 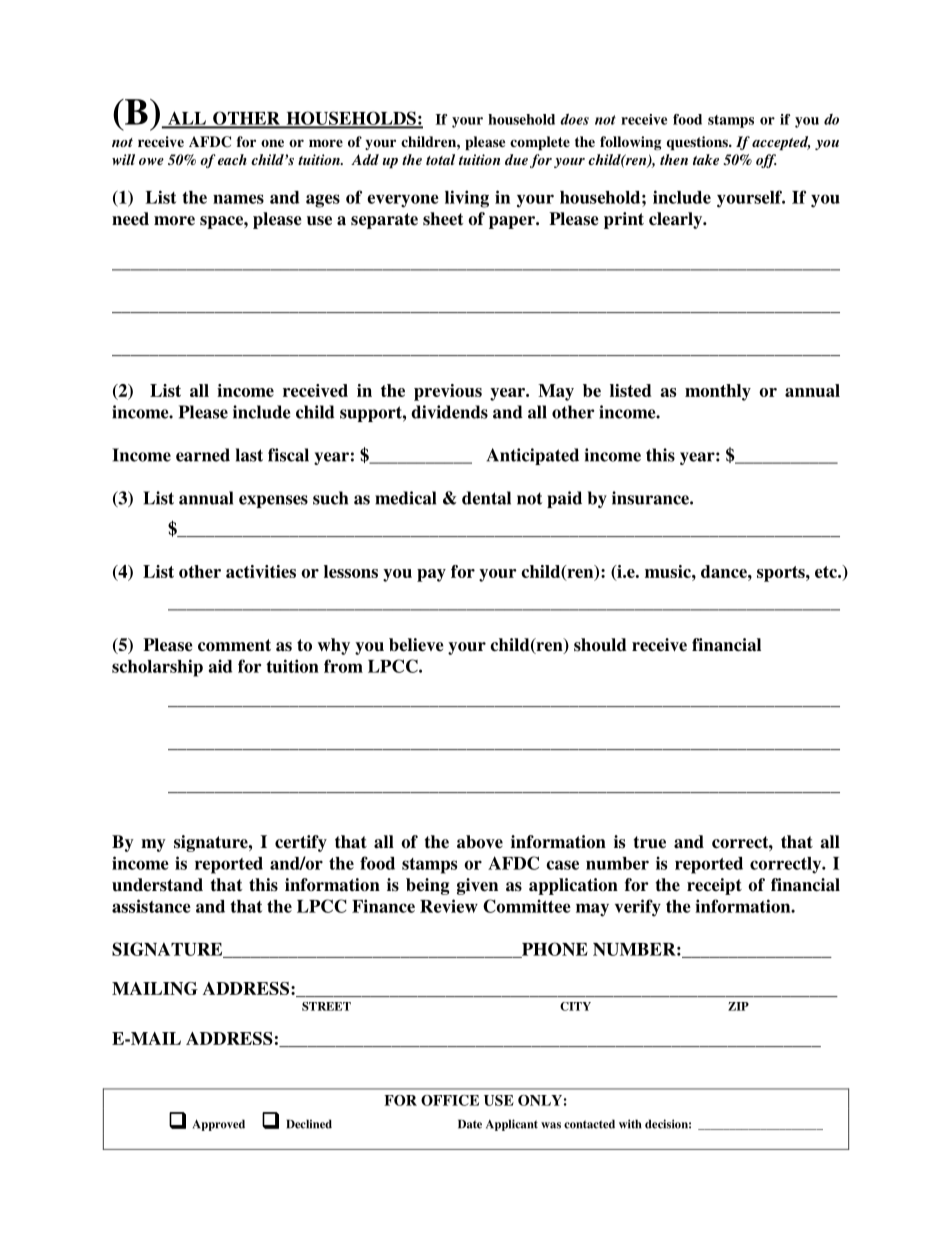 I want to click on each, so click(x=232, y=159).
